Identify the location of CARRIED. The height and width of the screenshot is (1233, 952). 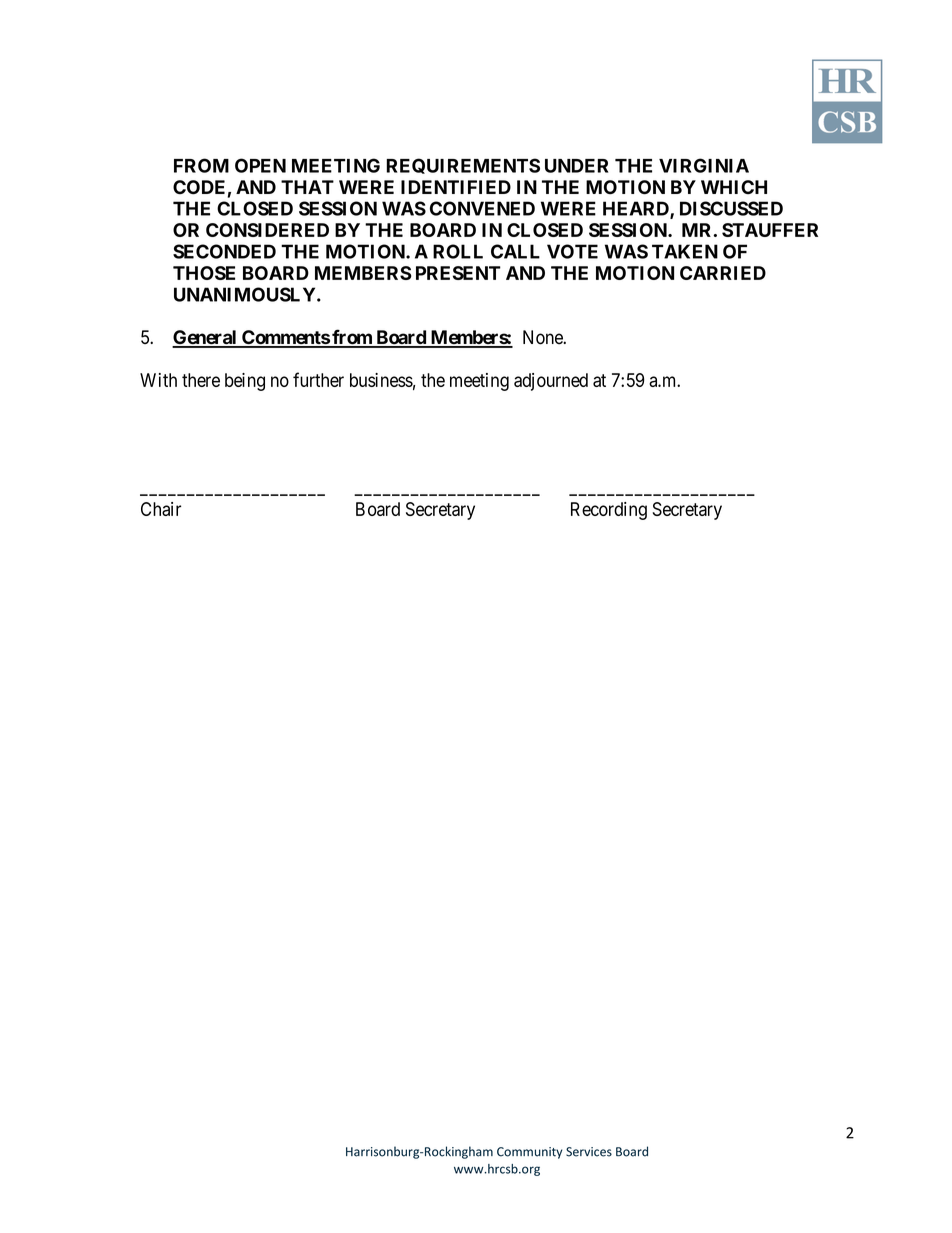
(723, 273).
